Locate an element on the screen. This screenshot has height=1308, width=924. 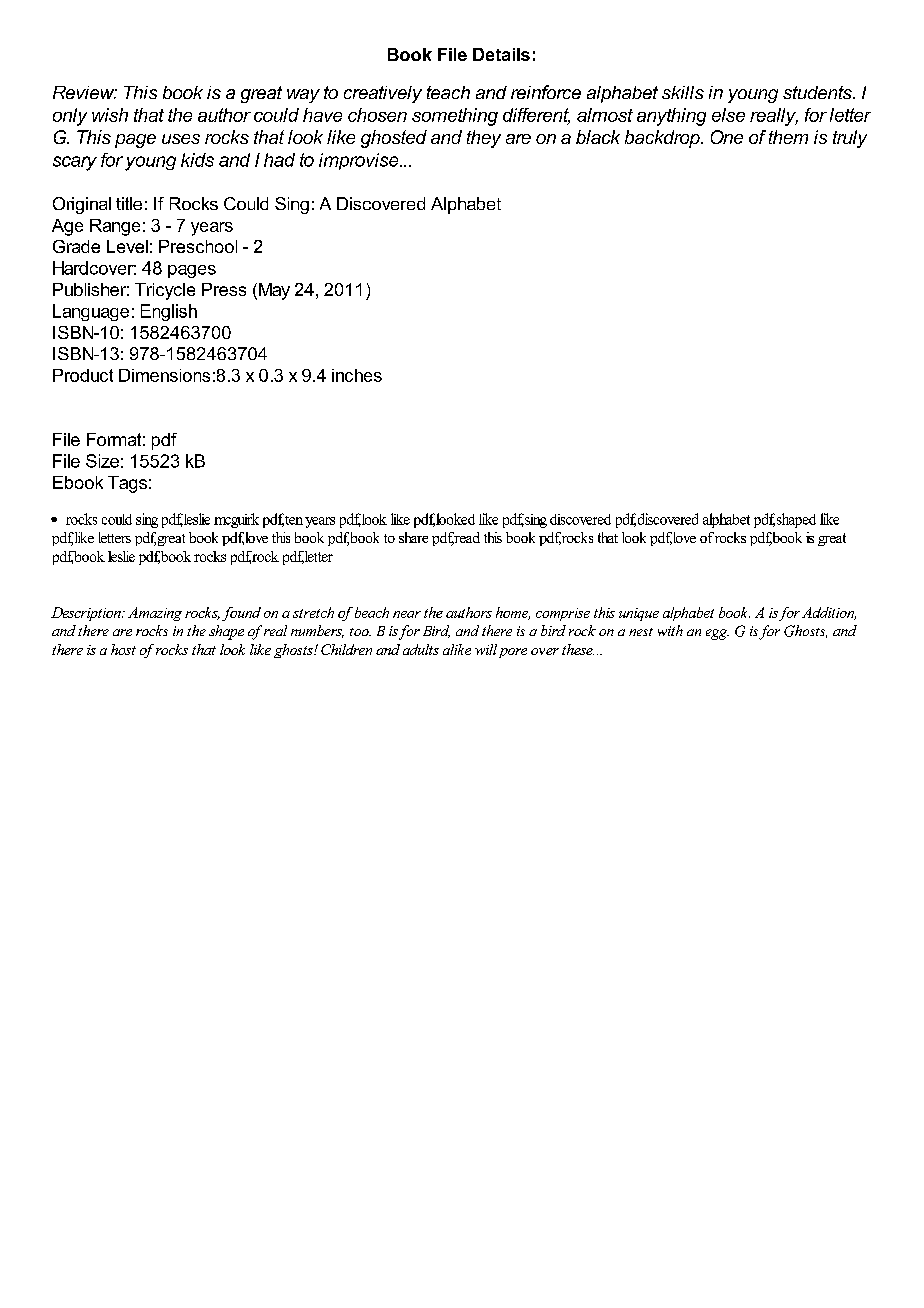
May is located at coordinates (274, 291).
